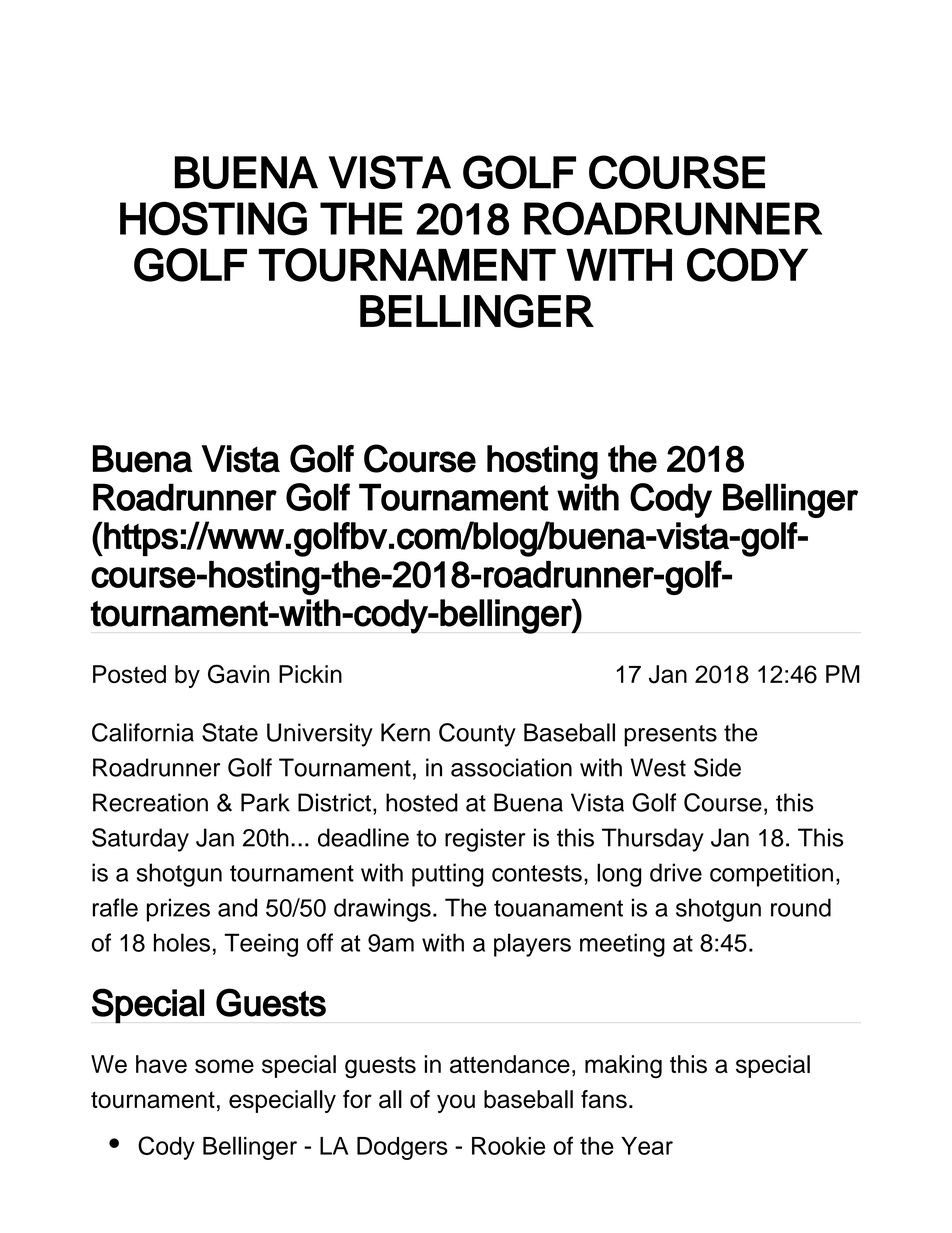  What do you see at coordinates (670, 736) in the screenshot?
I see `presents` at bounding box center [670, 736].
